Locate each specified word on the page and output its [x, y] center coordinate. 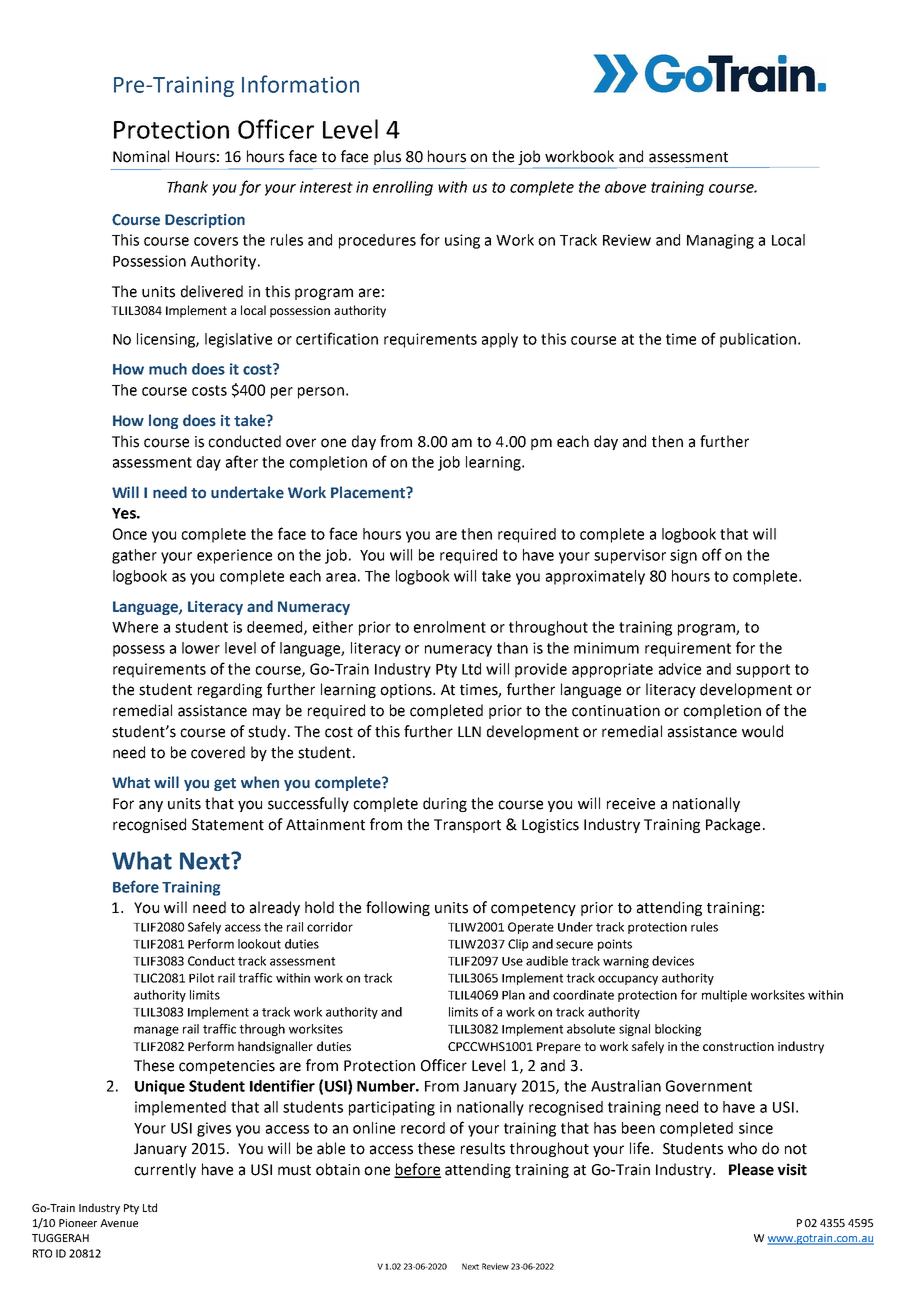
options [407, 691]
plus [387, 157]
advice [680, 669]
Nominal [141, 156]
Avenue [119, 1223]
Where [135, 627]
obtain [338, 1169]
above [625, 187]
